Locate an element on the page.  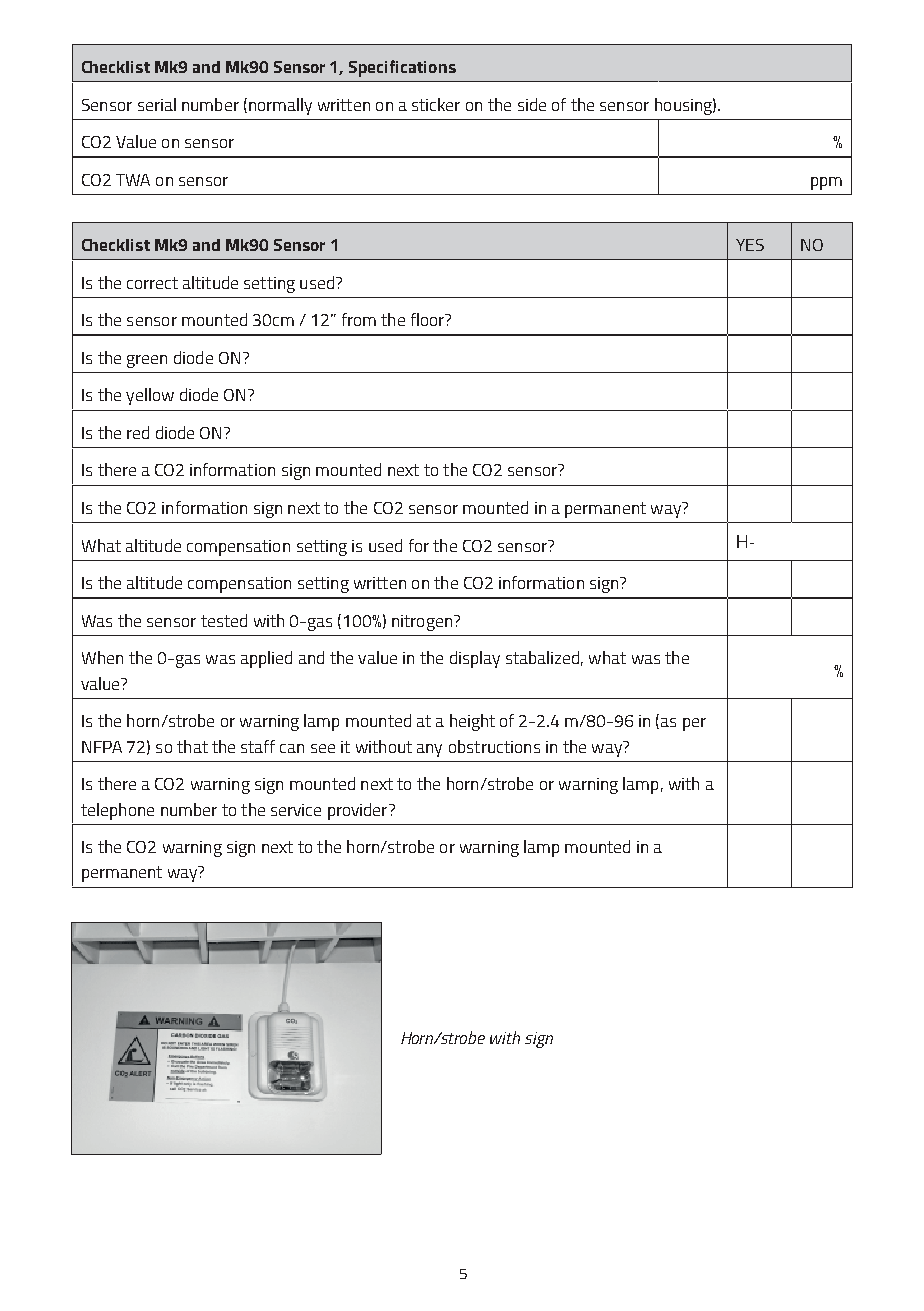
YES is located at coordinates (750, 245).
